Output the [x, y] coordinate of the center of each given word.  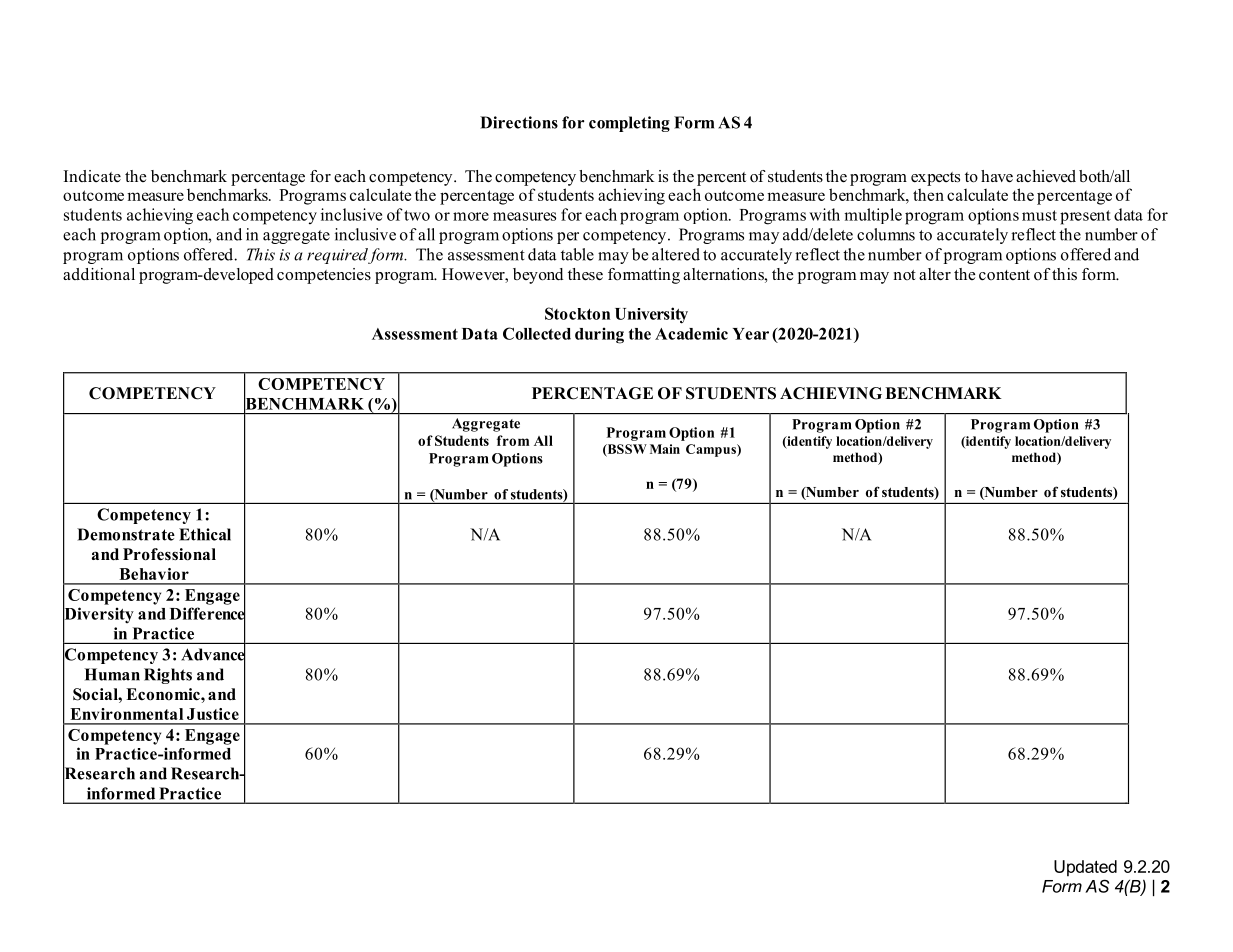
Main [665, 449]
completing [629, 124]
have [997, 176]
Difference [208, 613]
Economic [164, 694]
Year [751, 334]
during [599, 335]
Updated [1085, 868]
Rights [168, 676]
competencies [324, 276]
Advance [213, 654]
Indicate [92, 176]
